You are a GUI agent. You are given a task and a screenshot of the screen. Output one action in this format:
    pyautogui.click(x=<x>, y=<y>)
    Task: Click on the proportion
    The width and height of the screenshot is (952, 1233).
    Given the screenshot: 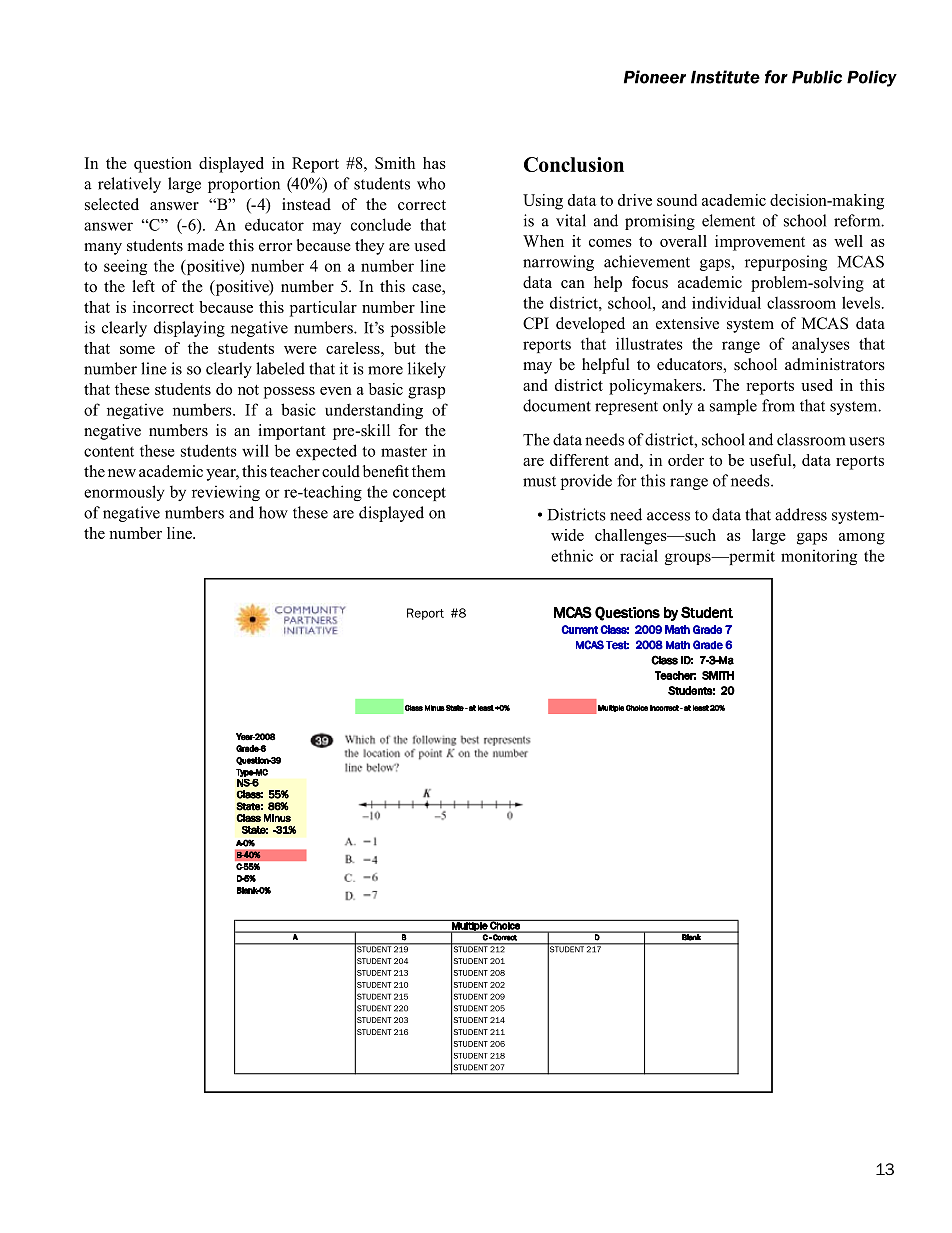 What is the action you would take?
    pyautogui.click(x=244, y=185)
